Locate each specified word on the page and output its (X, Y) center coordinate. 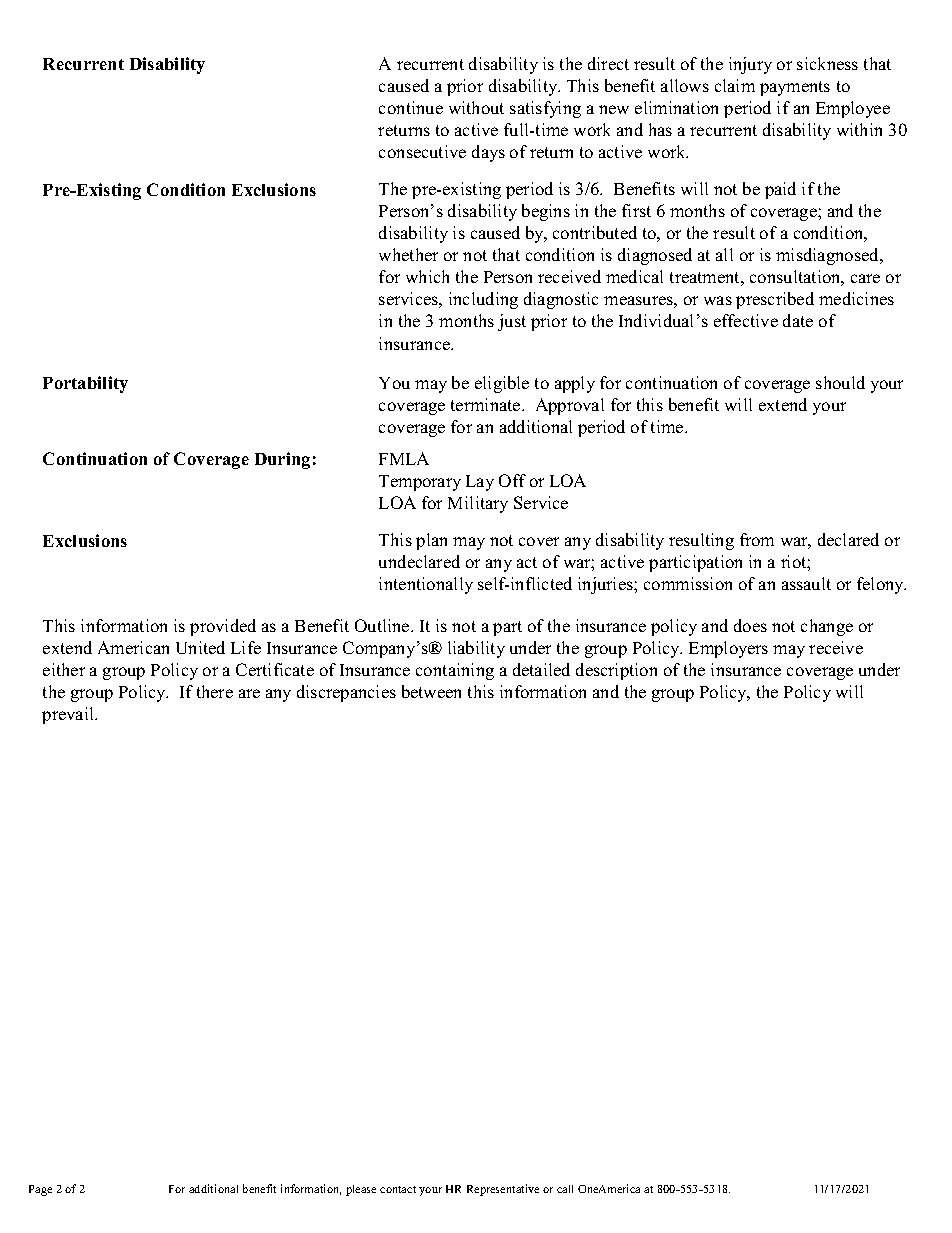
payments (795, 88)
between (431, 691)
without (476, 107)
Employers (728, 649)
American (133, 647)
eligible (502, 384)
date (798, 320)
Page (40, 1190)
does (750, 625)
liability (476, 649)
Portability (85, 384)
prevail (69, 715)
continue (411, 107)
